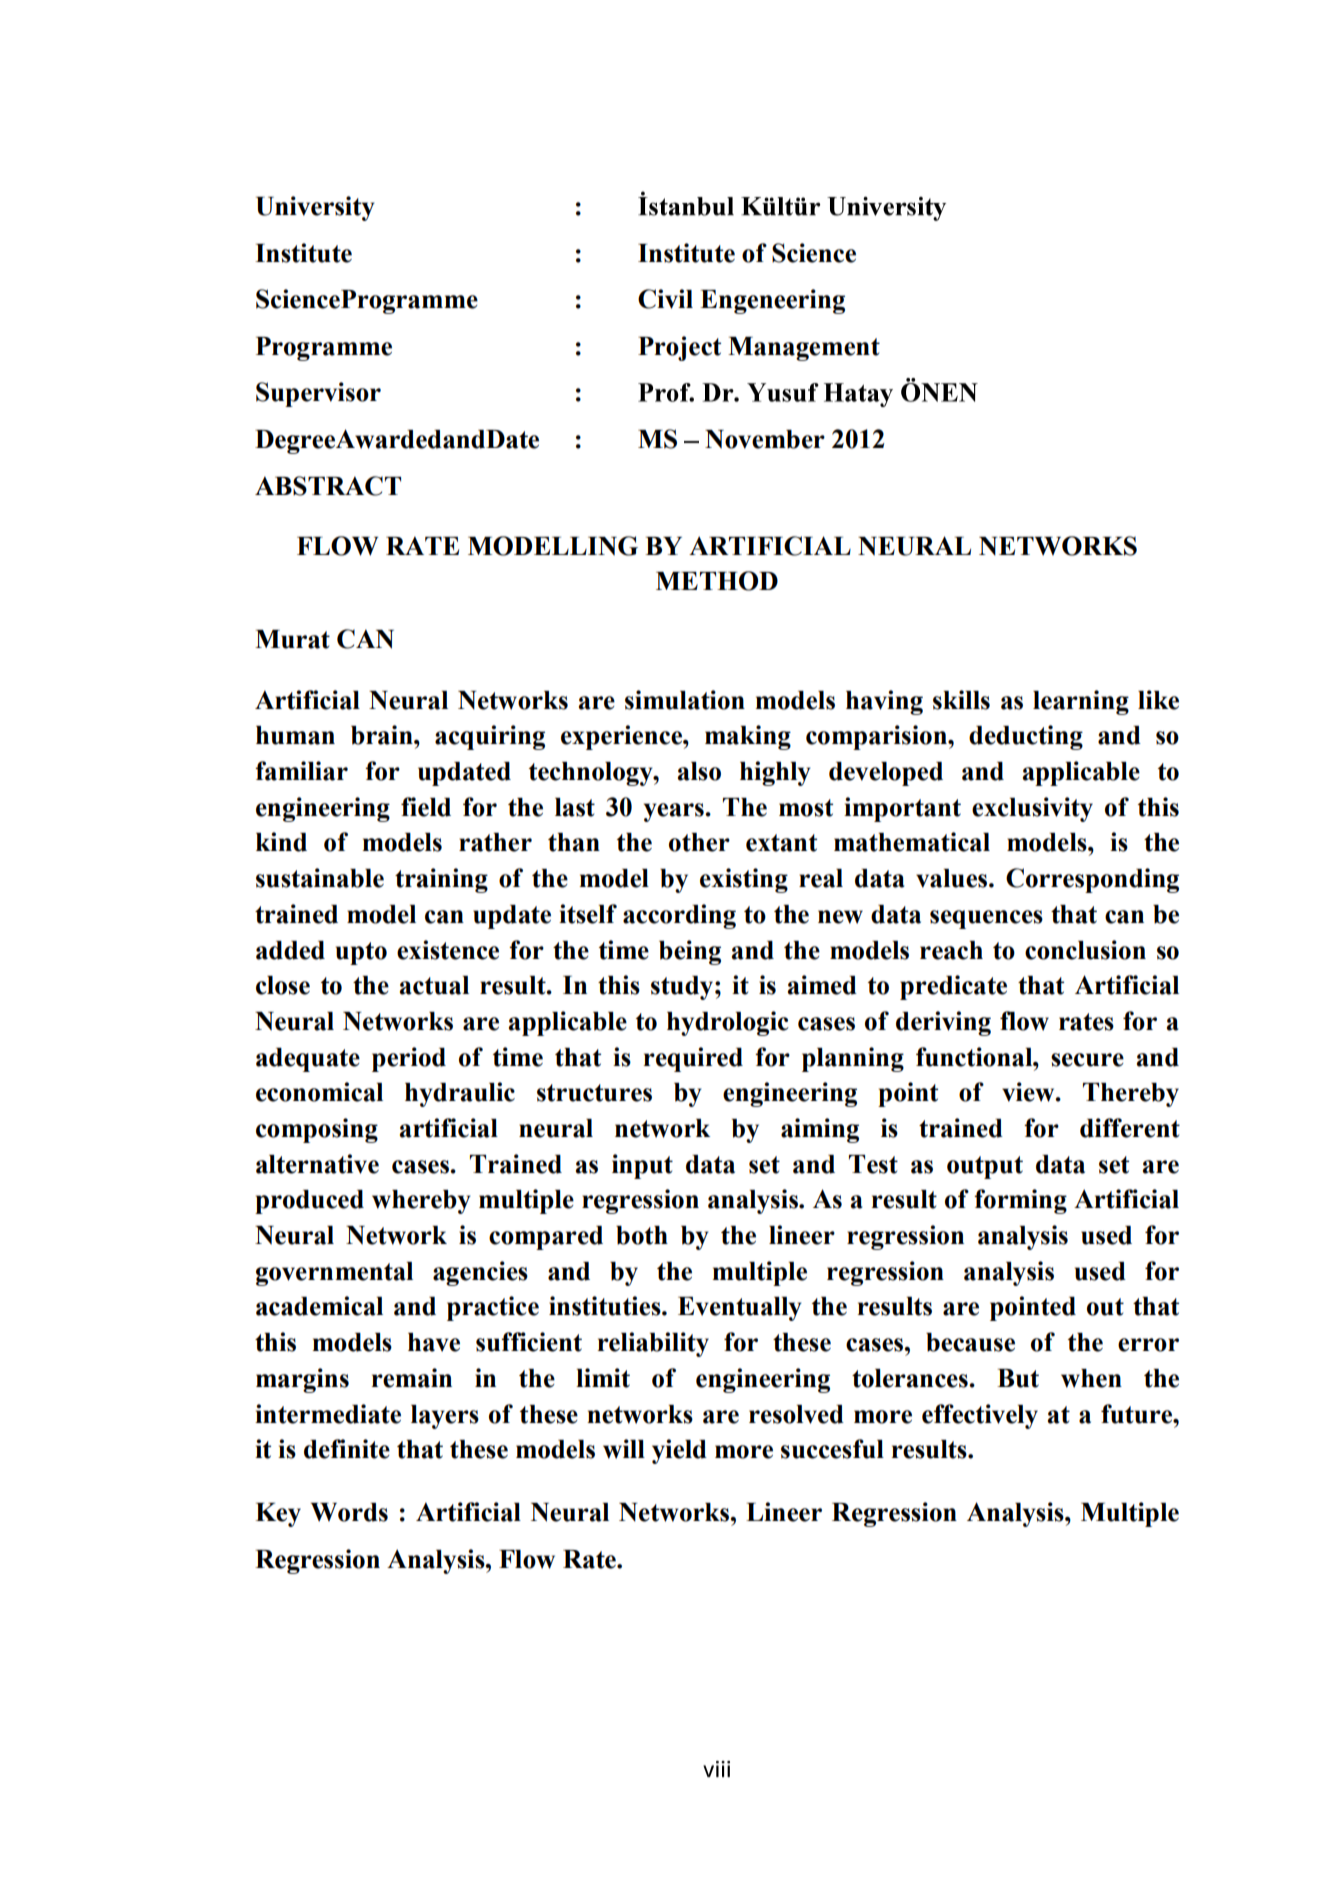  What do you see at coordinates (1081, 702) in the image?
I see `learning` at bounding box center [1081, 702].
